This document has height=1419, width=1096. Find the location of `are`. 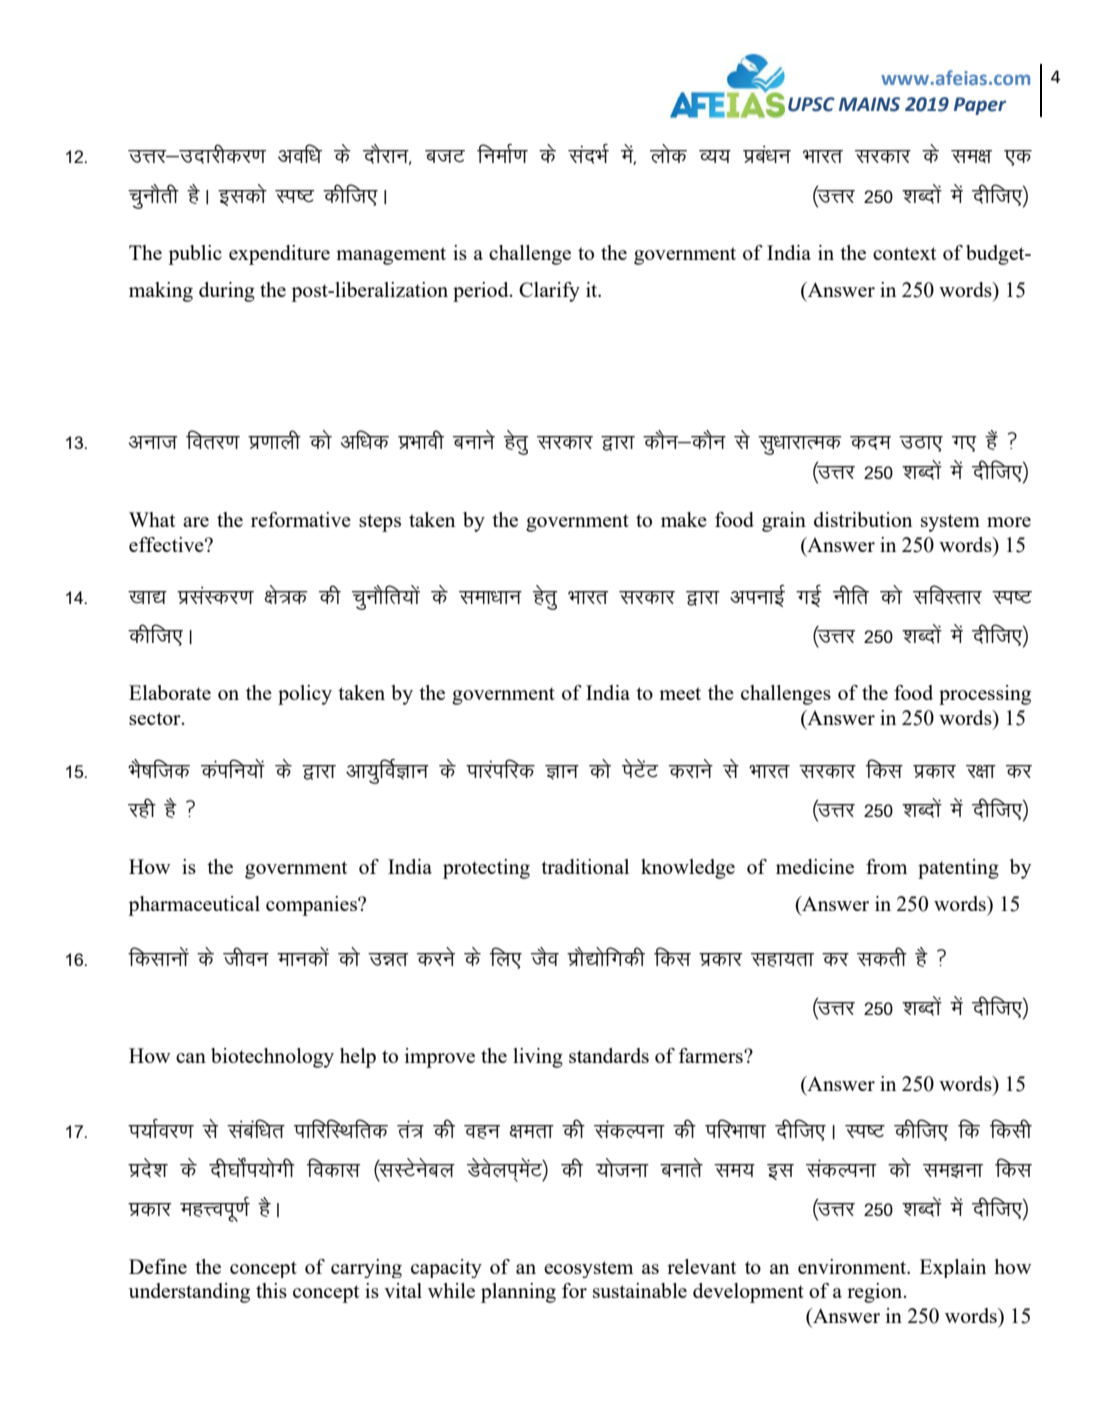

are is located at coordinates (196, 522).
